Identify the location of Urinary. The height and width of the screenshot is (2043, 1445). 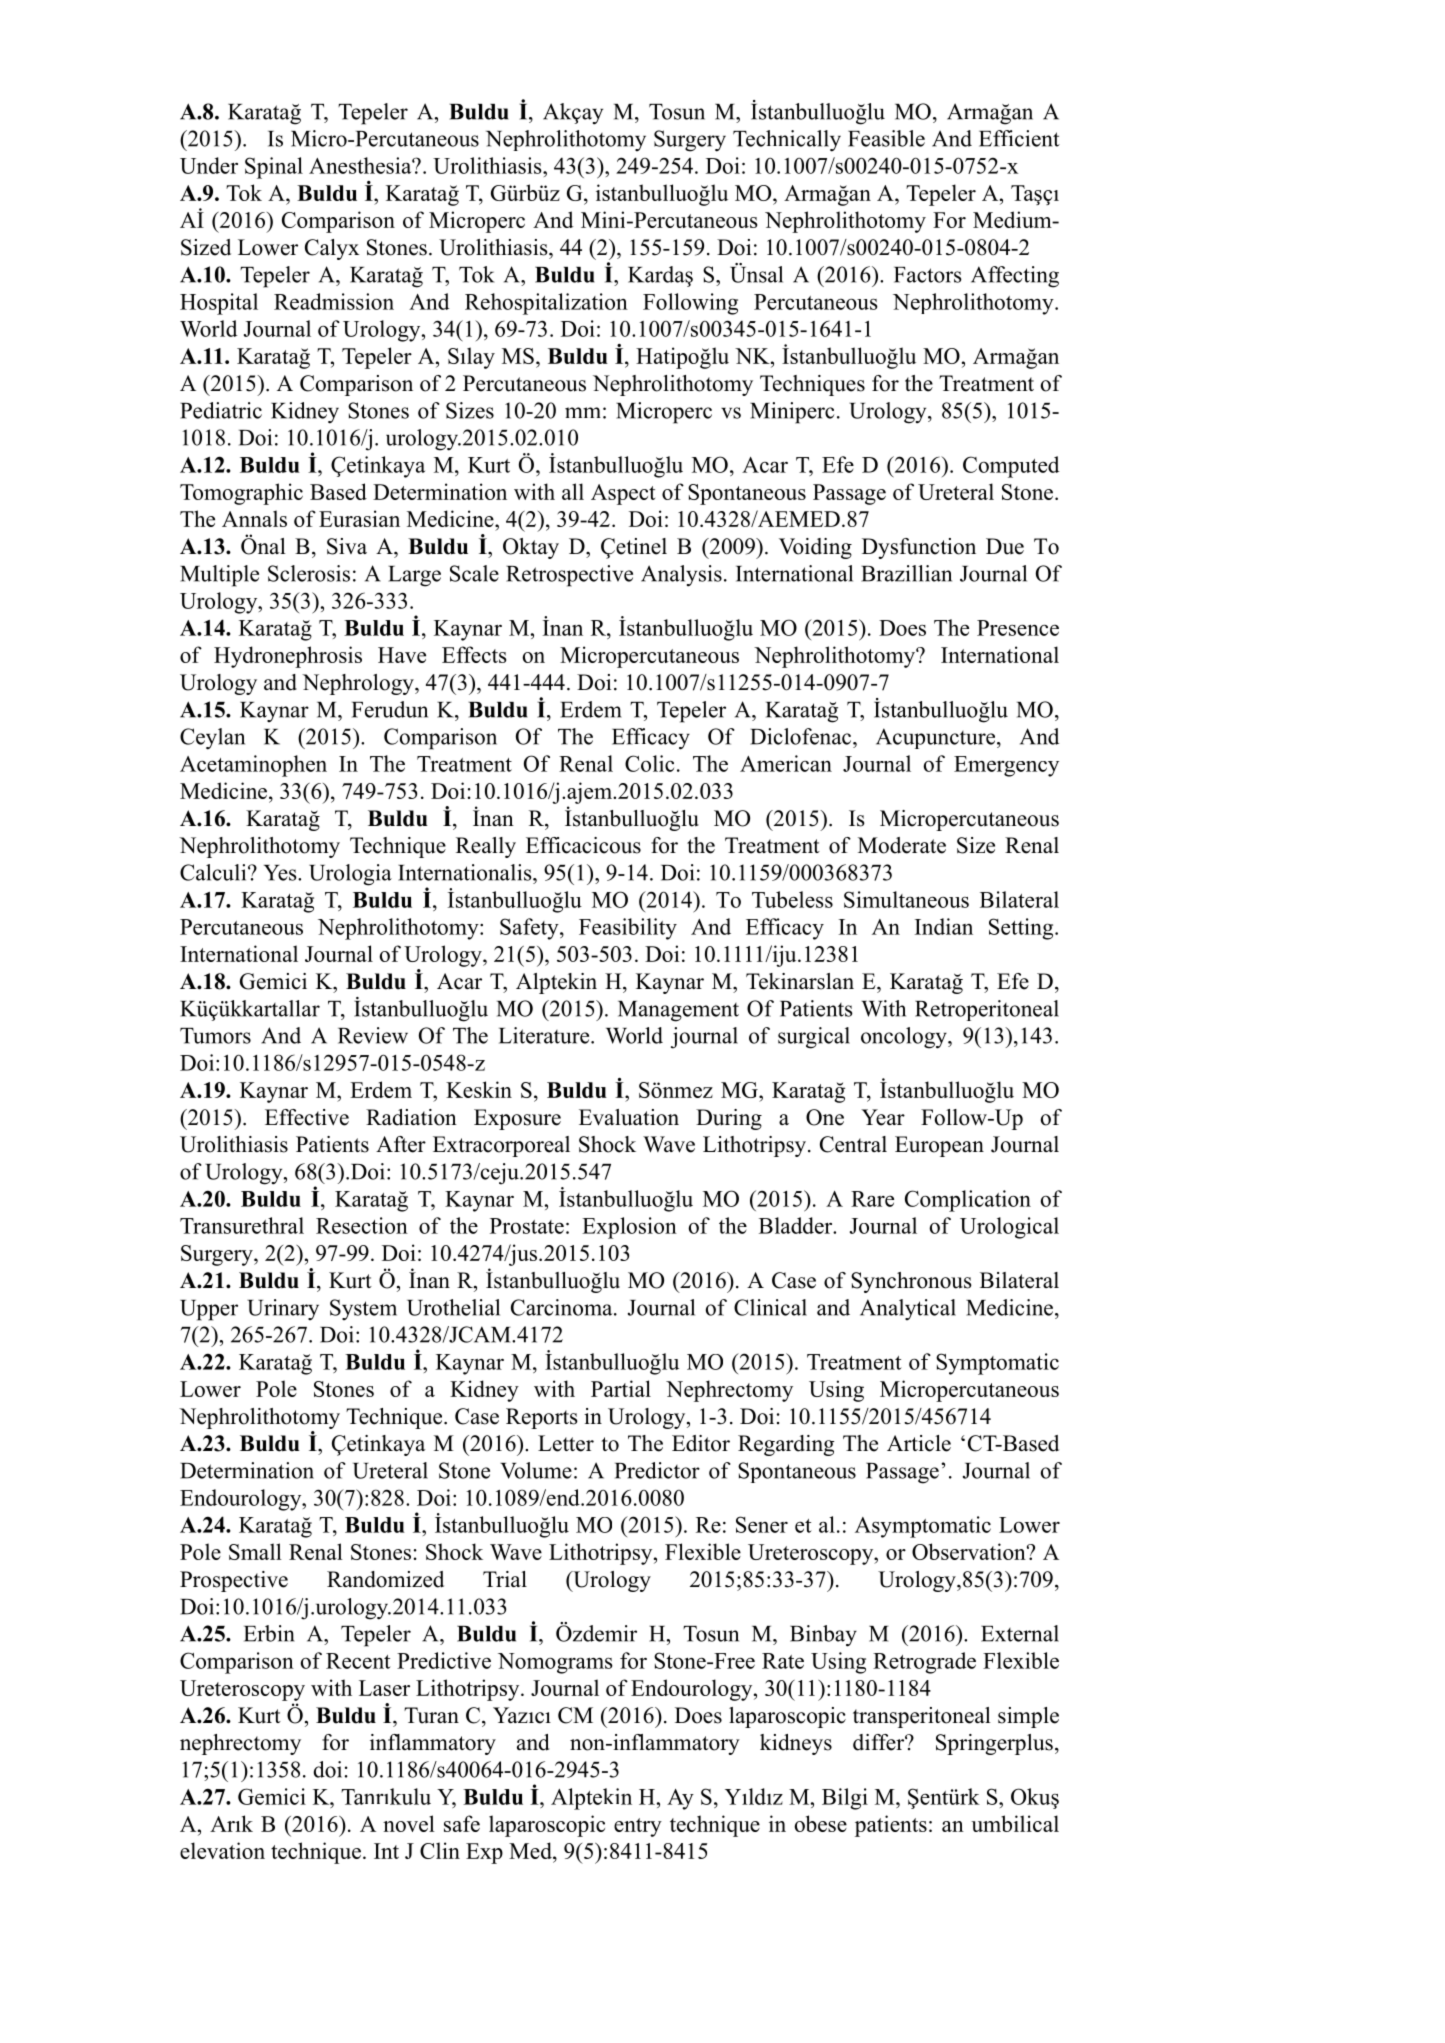
(283, 1309).
